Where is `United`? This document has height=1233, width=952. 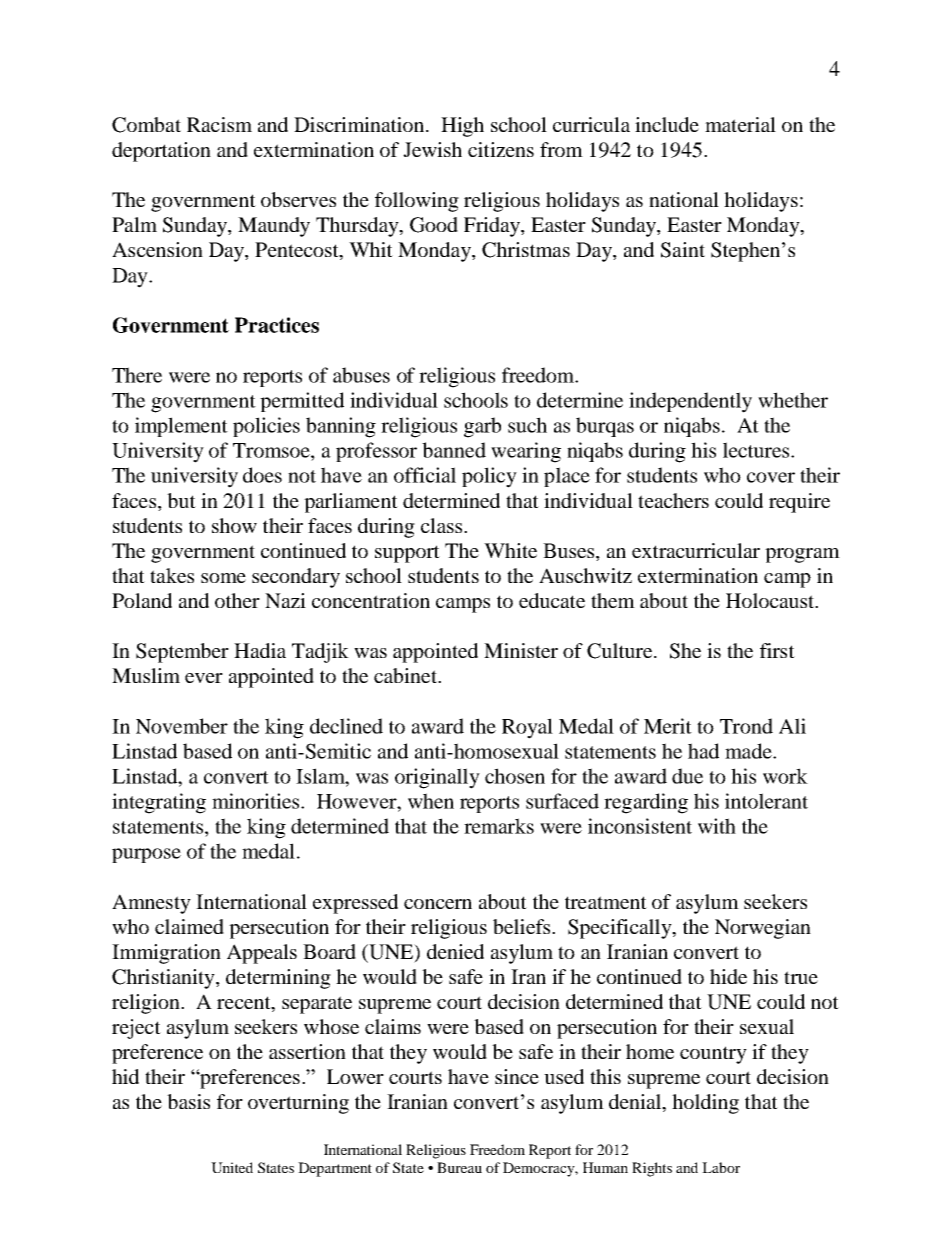
United is located at coordinates (232, 1167).
